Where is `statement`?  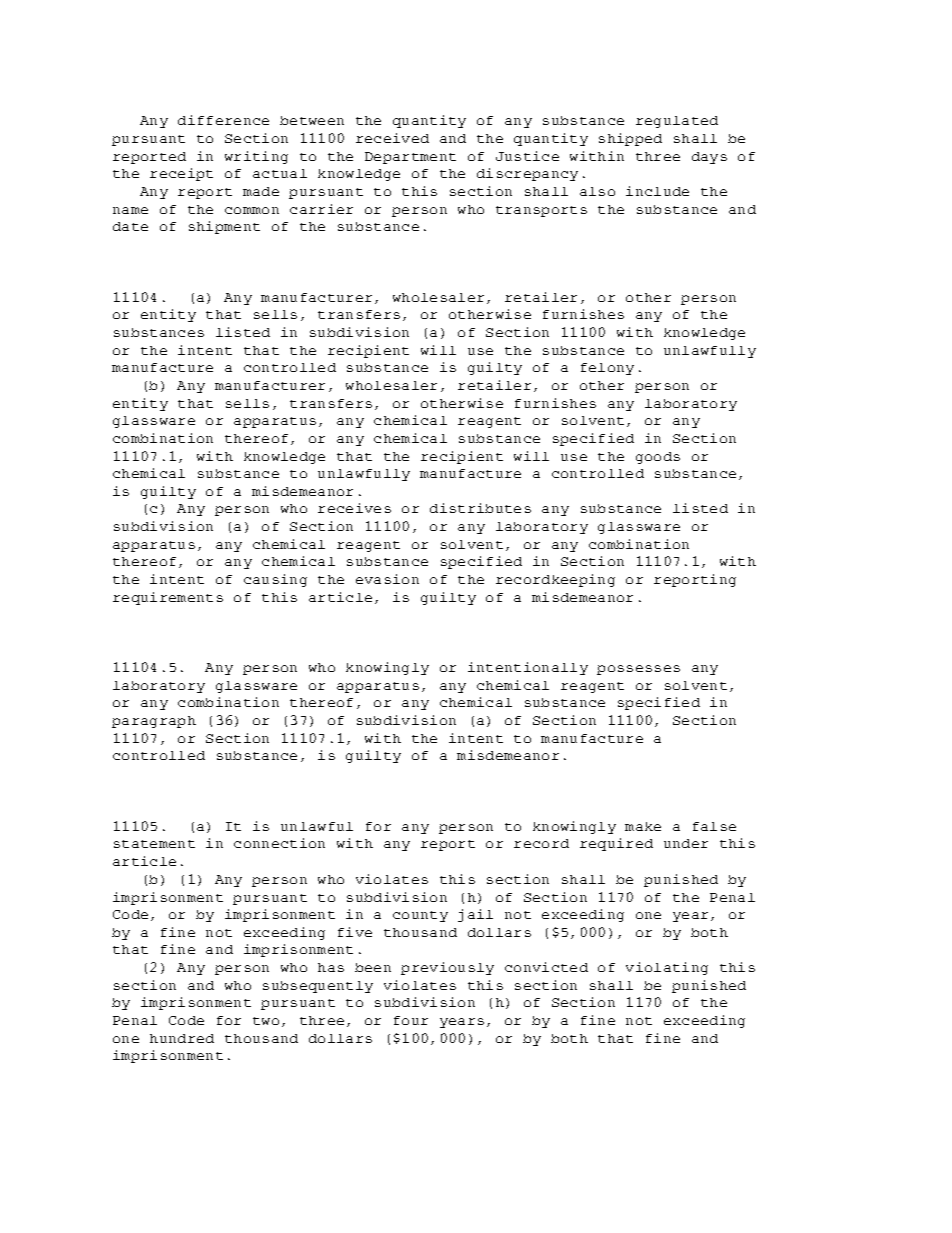 statement is located at coordinates (154, 844).
